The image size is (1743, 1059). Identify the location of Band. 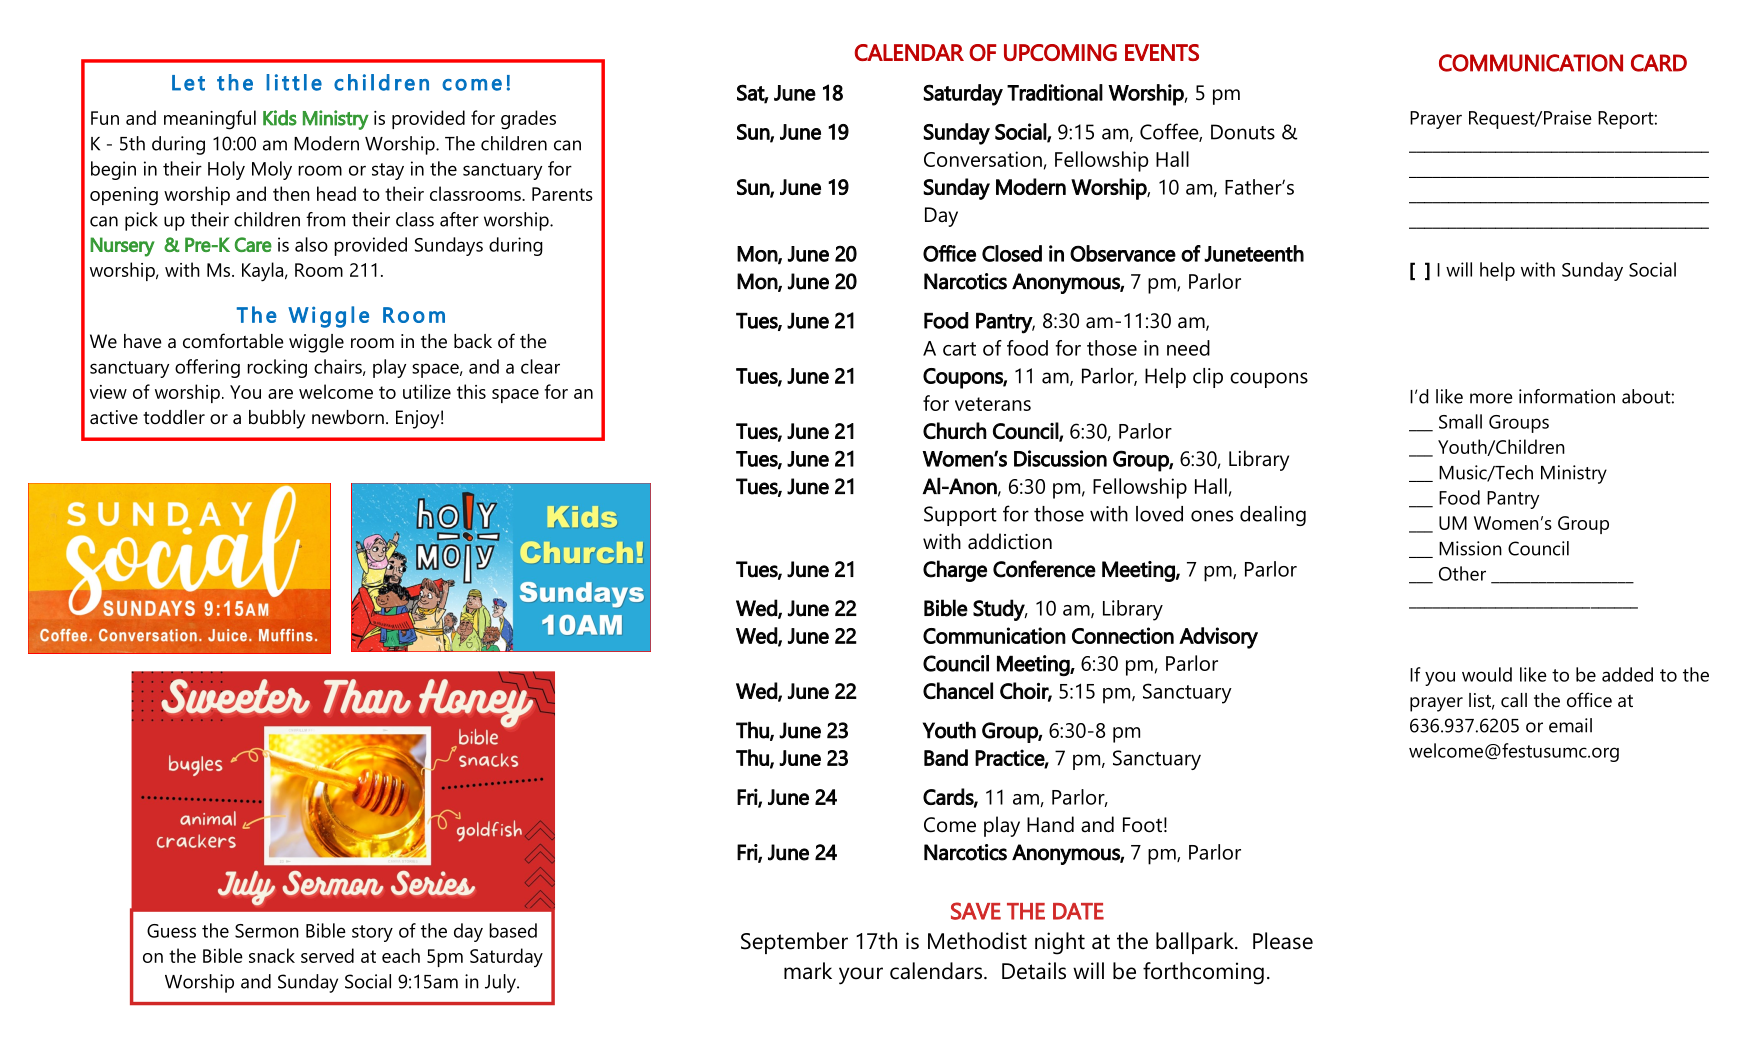
(946, 757).
